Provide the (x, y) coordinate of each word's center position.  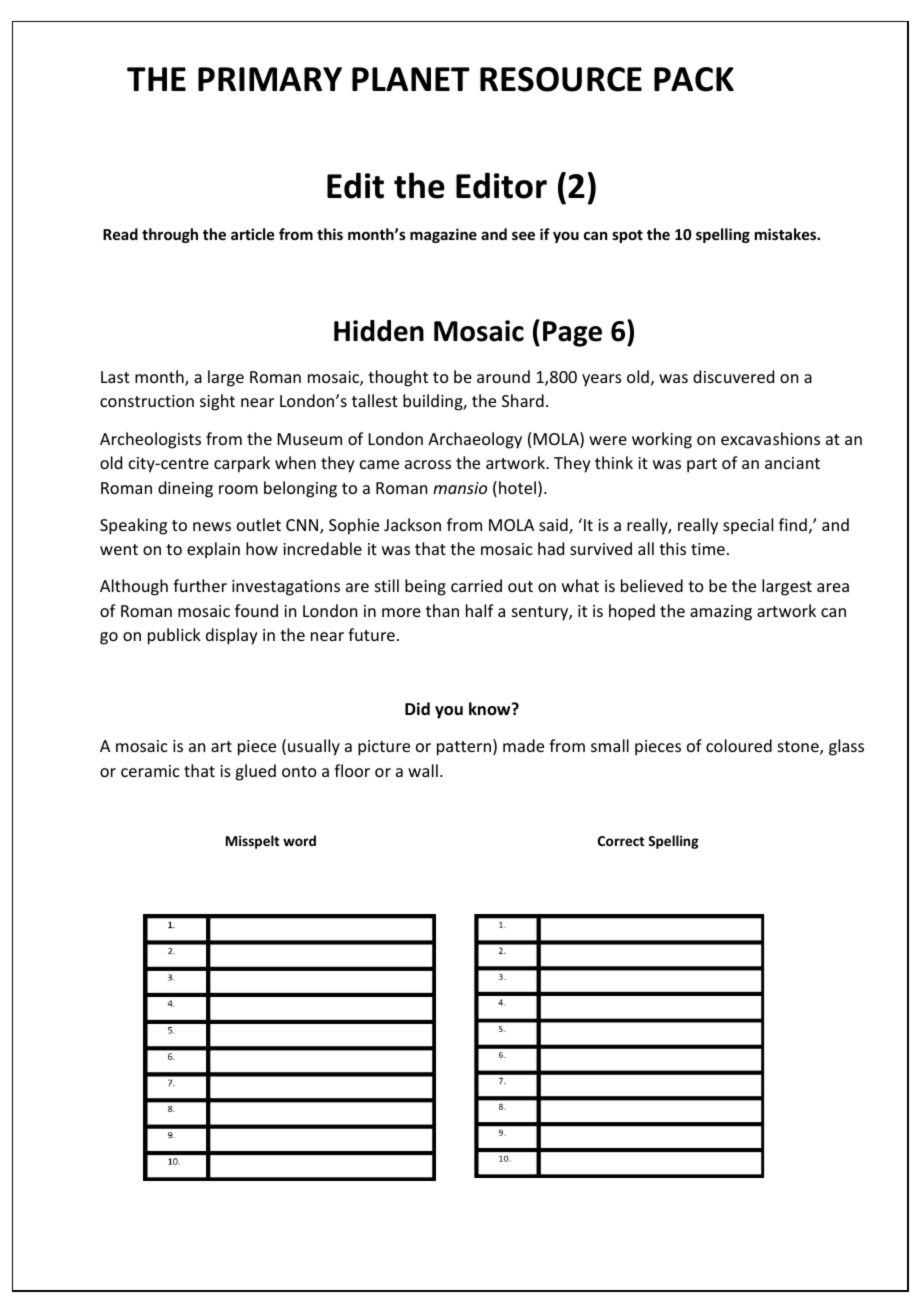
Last (115, 377)
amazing (721, 613)
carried (476, 585)
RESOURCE (561, 79)
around (503, 376)
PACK (694, 79)
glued (255, 772)
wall (423, 770)
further (200, 585)
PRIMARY (270, 79)
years (602, 380)
